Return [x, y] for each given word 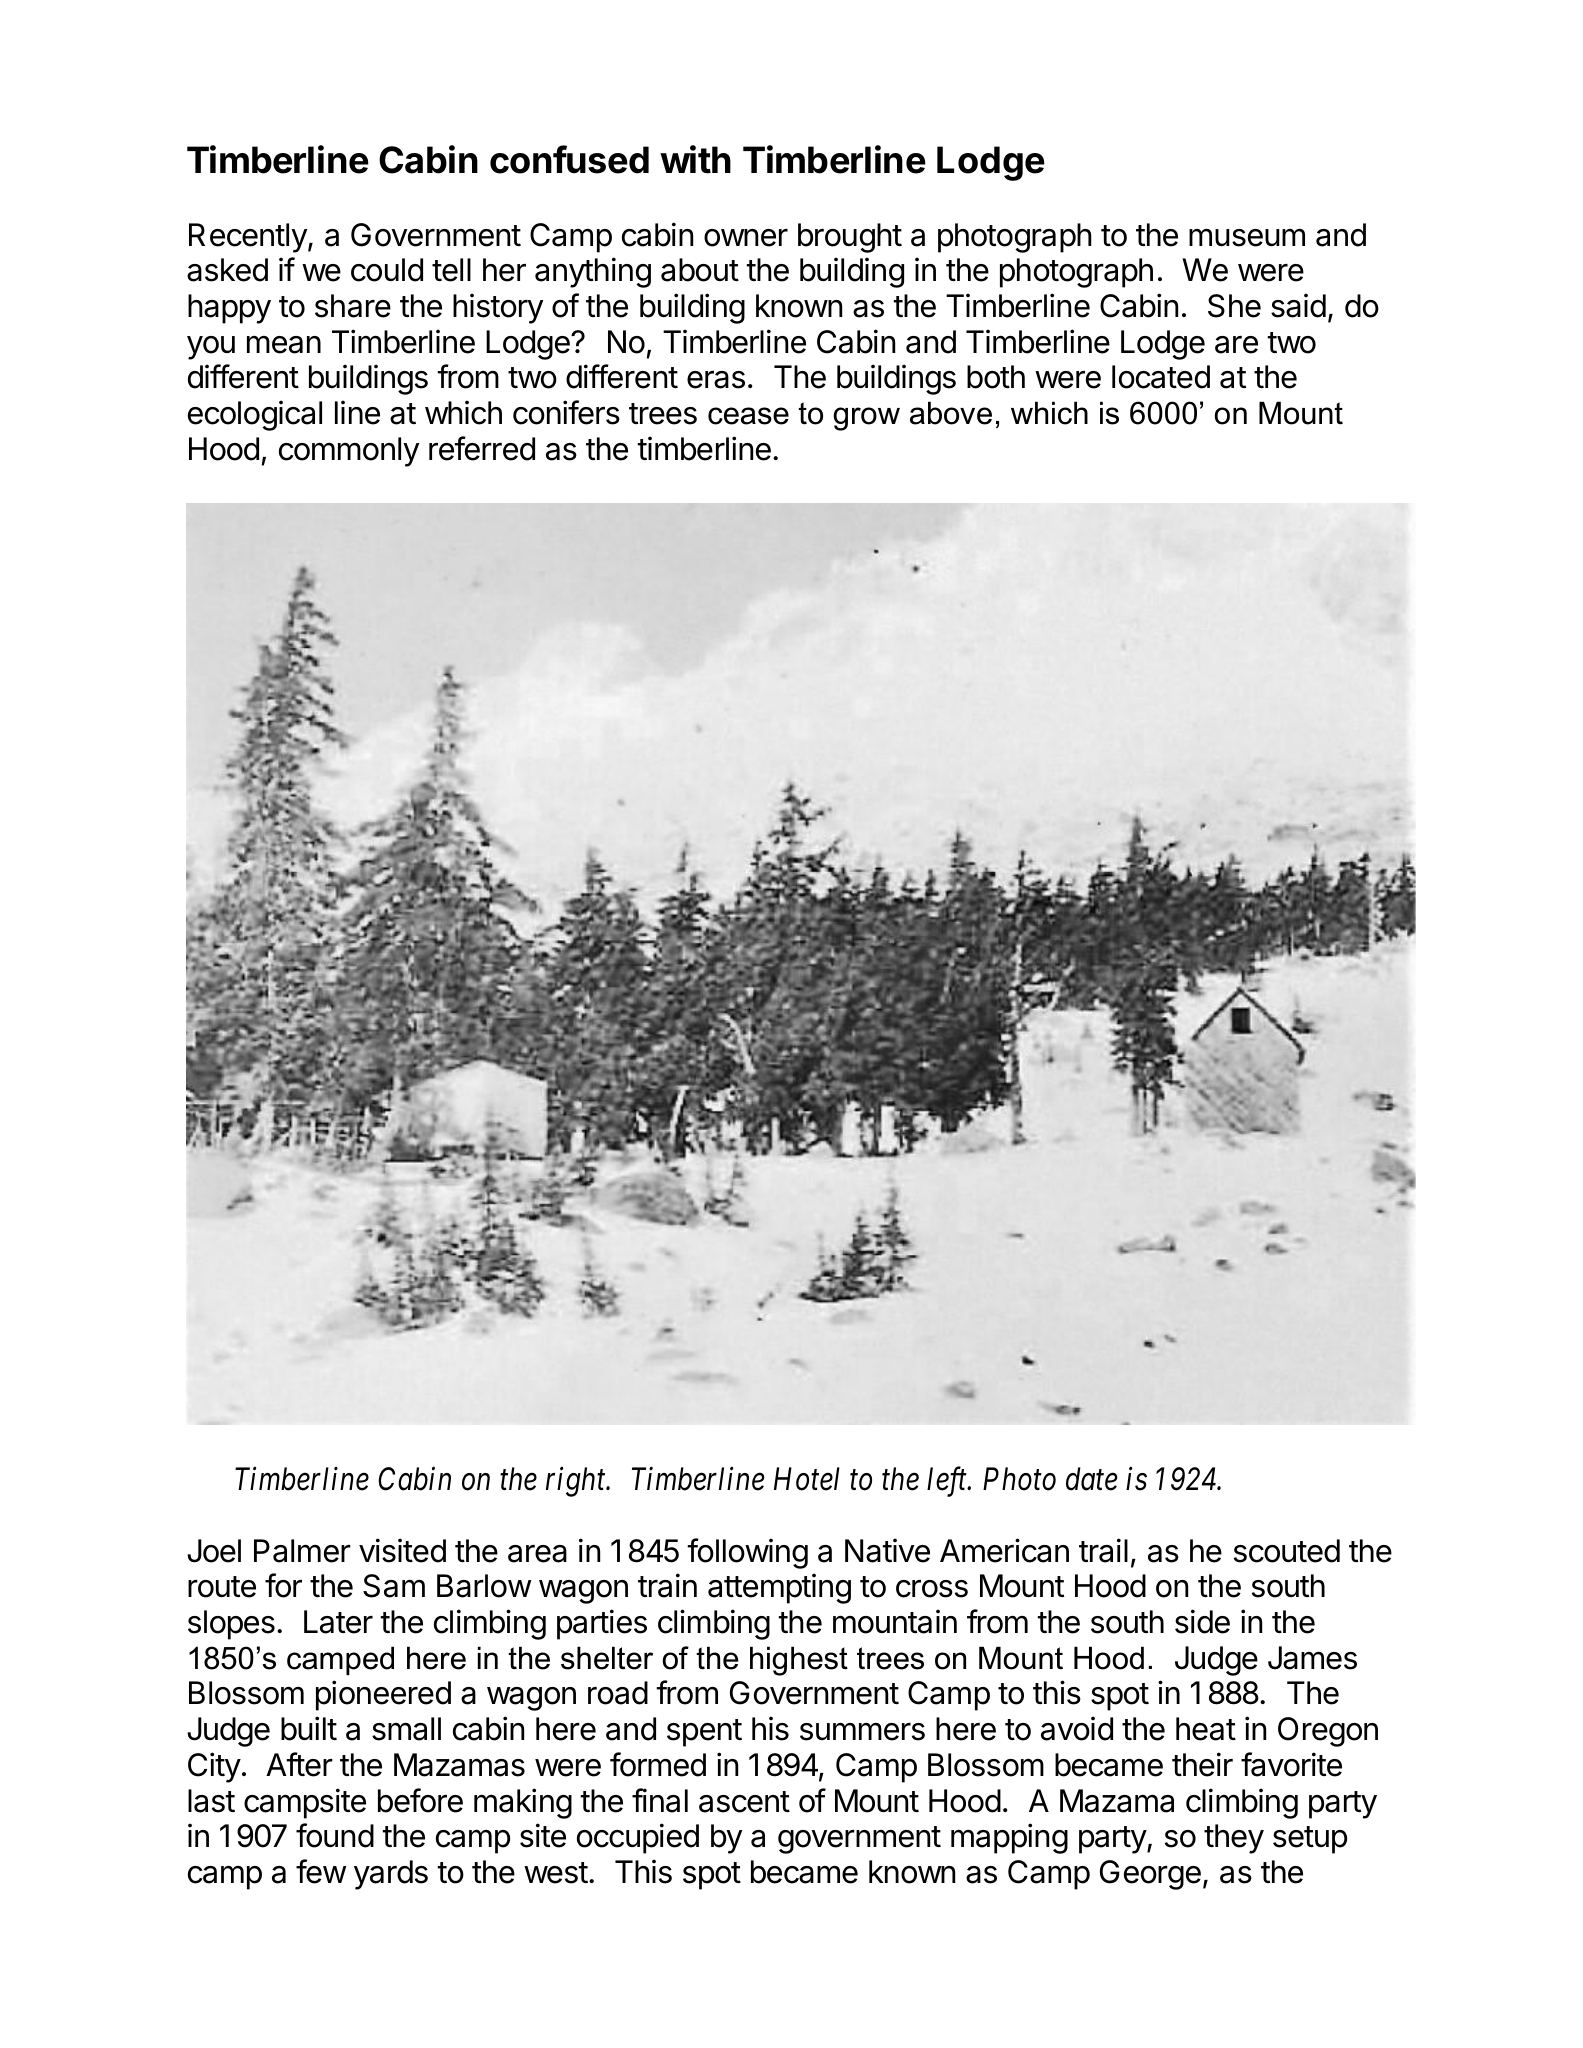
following [747, 1553]
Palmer [302, 1551]
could [387, 270]
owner [746, 238]
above [951, 413]
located [1161, 377]
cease [748, 416]
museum [1247, 237]
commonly [349, 452]
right [577, 1482]
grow [866, 419]
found [335, 1835]
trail [1103, 1550]
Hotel [807, 1479]
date [1092, 1479]
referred [482, 448]
